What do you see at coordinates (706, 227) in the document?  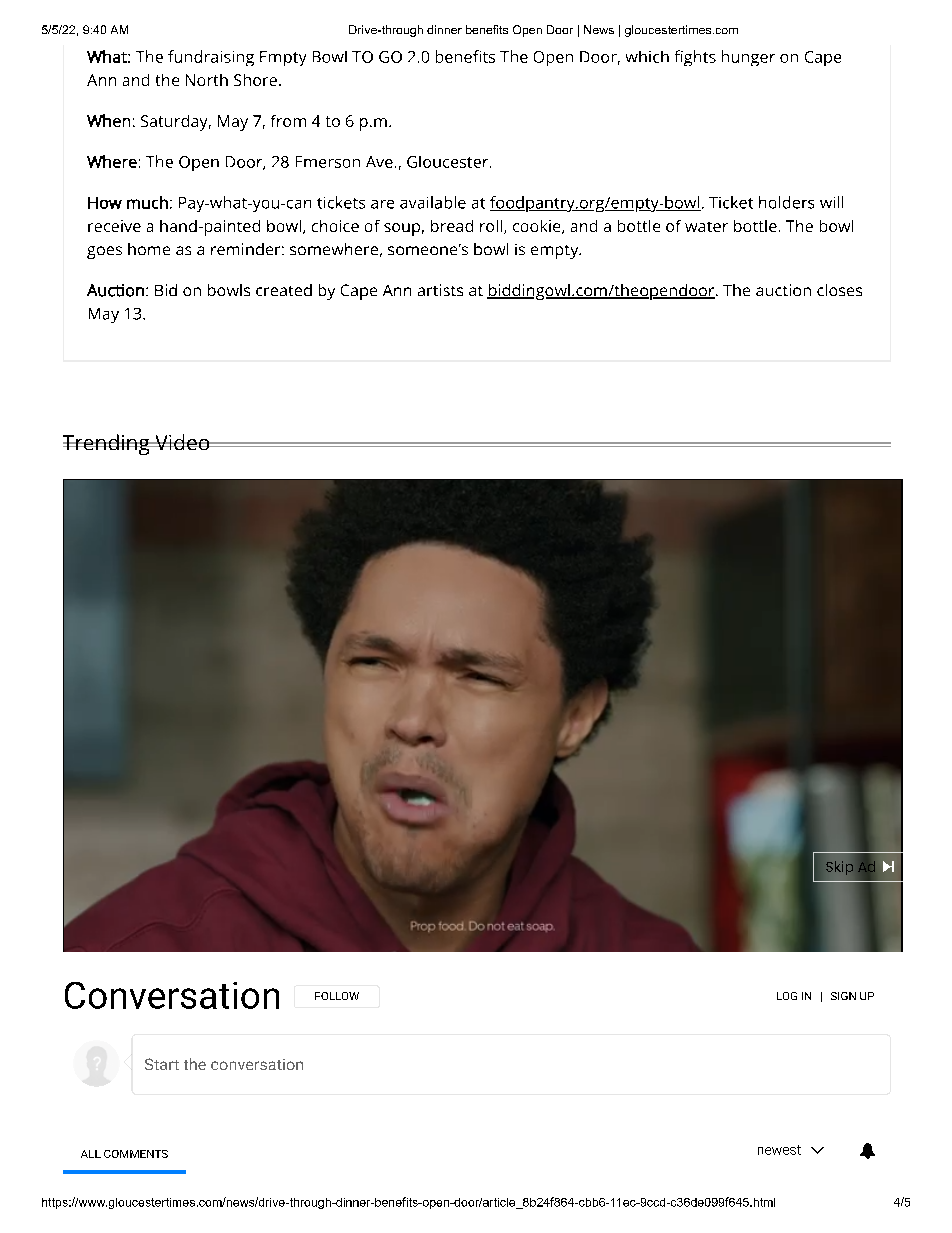 I see `water` at bounding box center [706, 227].
